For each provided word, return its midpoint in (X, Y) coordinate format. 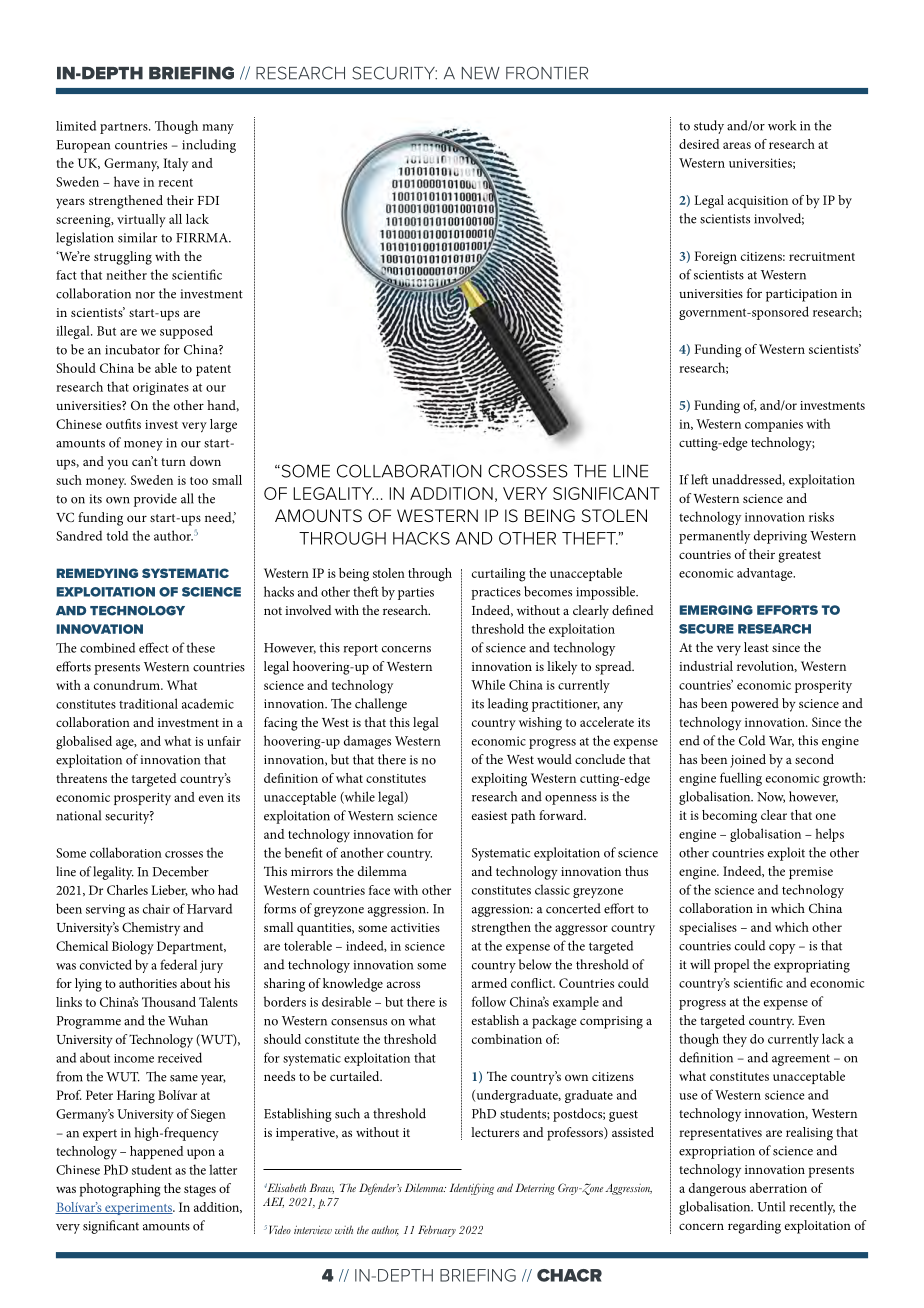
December (181, 871)
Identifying (471, 1189)
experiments (138, 1209)
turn (173, 462)
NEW (481, 73)
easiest (489, 815)
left (699, 479)
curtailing (499, 575)
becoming (729, 817)
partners (125, 128)
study (709, 127)
